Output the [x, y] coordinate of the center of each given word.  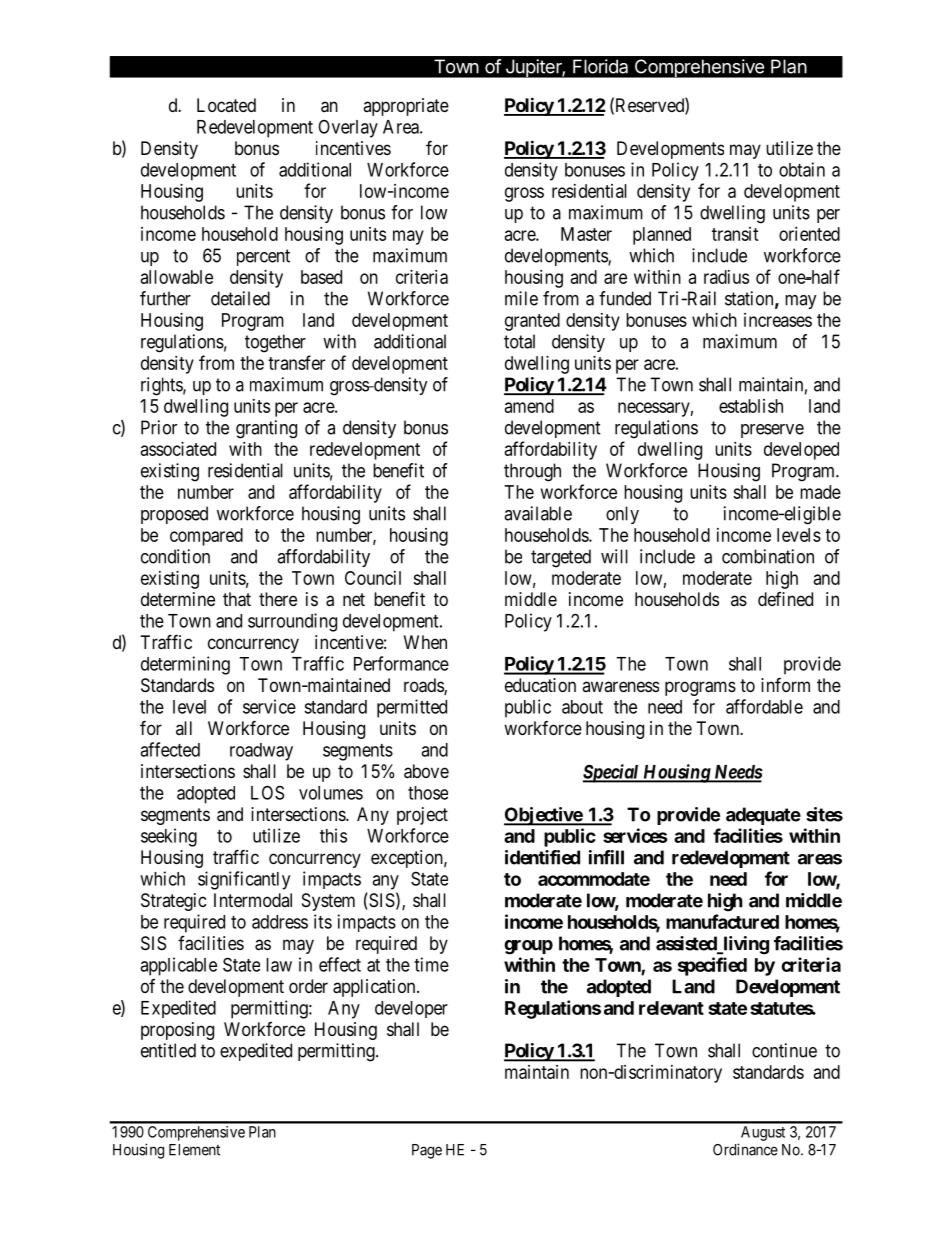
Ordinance [745, 1149]
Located [226, 105]
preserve [772, 431]
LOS [267, 792]
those [428, 793]
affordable [764, 706]
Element [194, 1150]
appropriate [406, 107]
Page [427, 1151]
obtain [802, 169]
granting [266, 429]
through [532, 472]
